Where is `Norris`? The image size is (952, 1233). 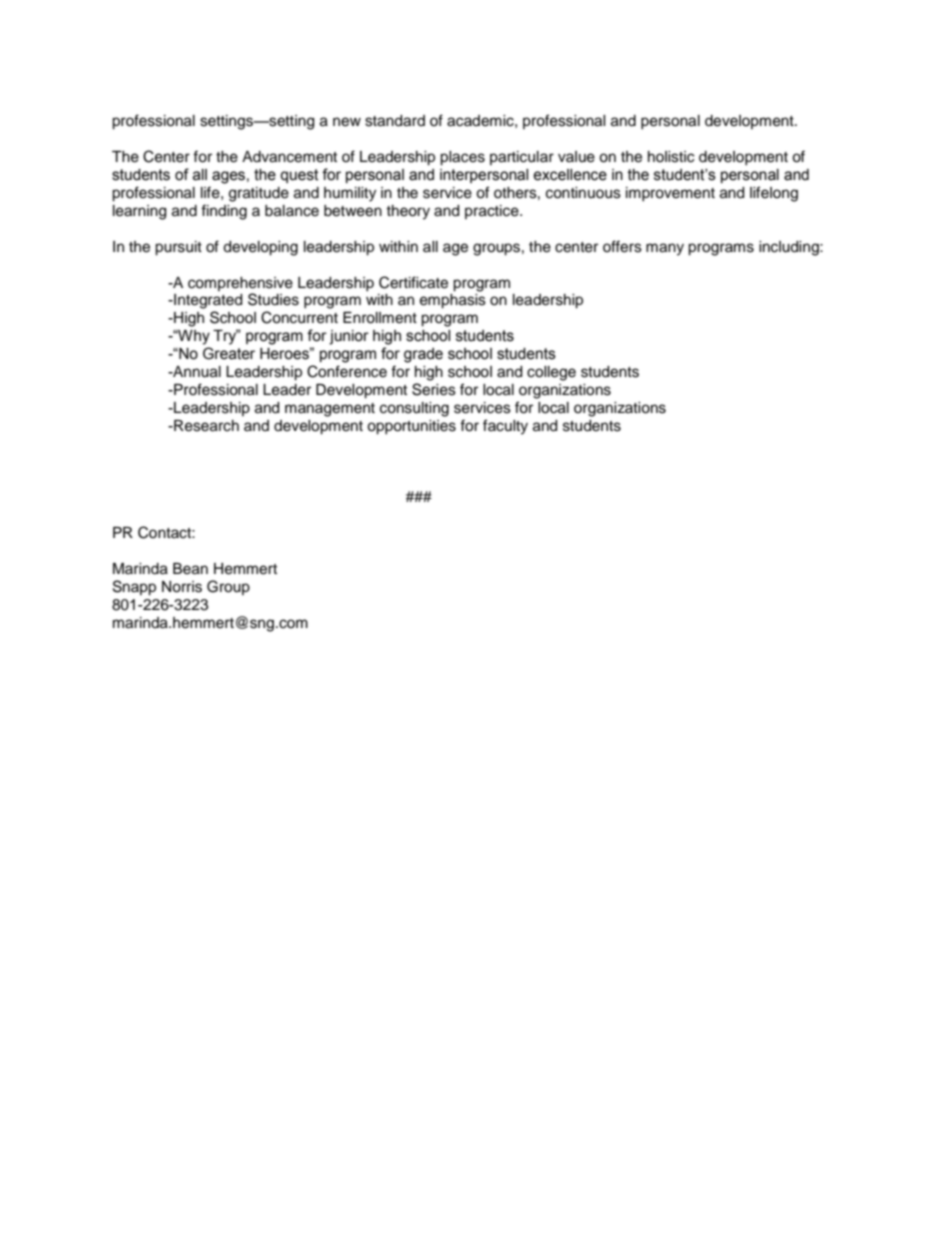 Norris is located at coordinates (182, 587).
